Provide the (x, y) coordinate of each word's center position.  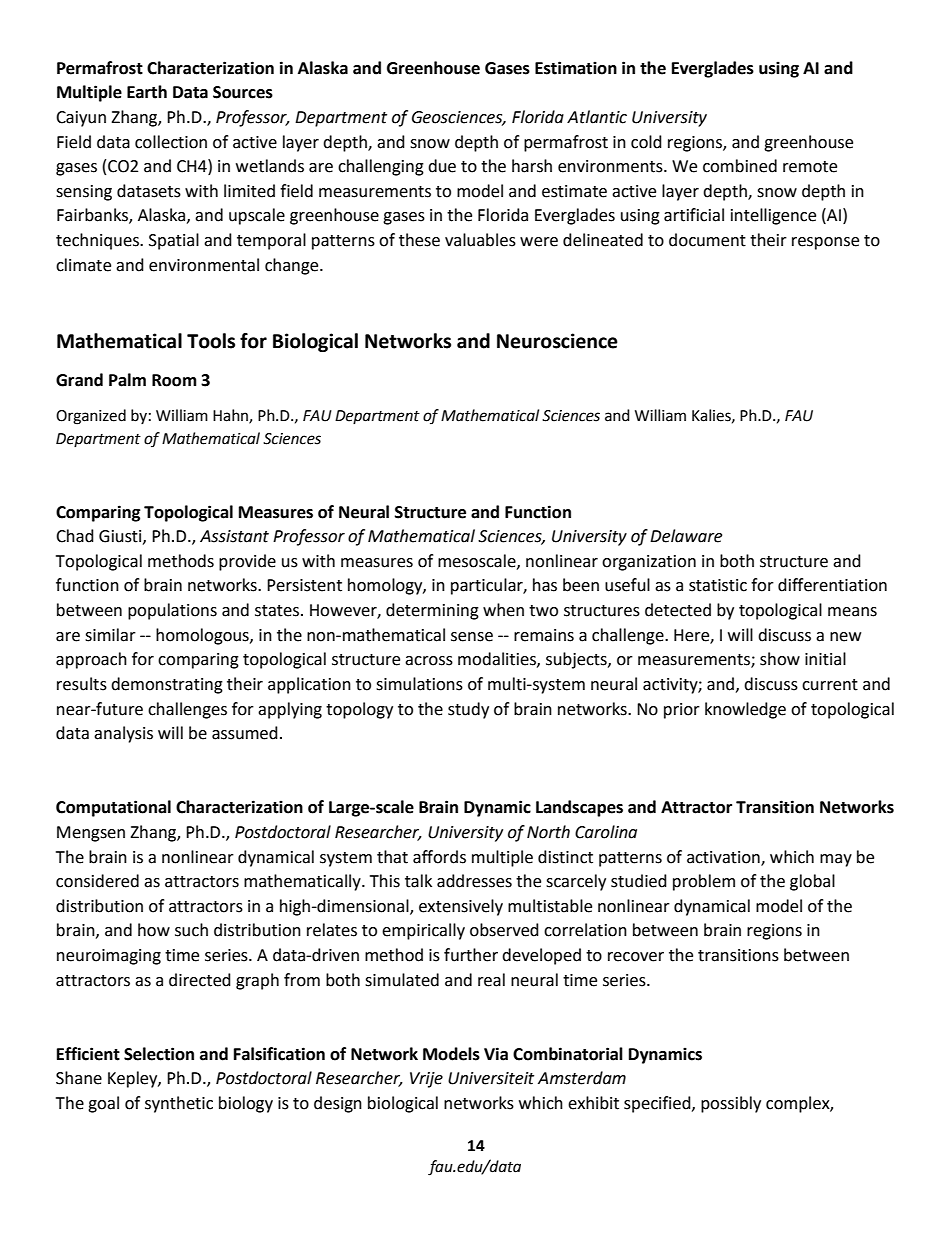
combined (740, 166)
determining (432, 611)
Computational (113, 808)
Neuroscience (557, 341)
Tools (211, 341)
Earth (147, 92)
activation (724, 858)
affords (439, 857)
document (707, 240)
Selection (159, 1054)
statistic (718, 585)
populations (172, 611)
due (442, 166)
